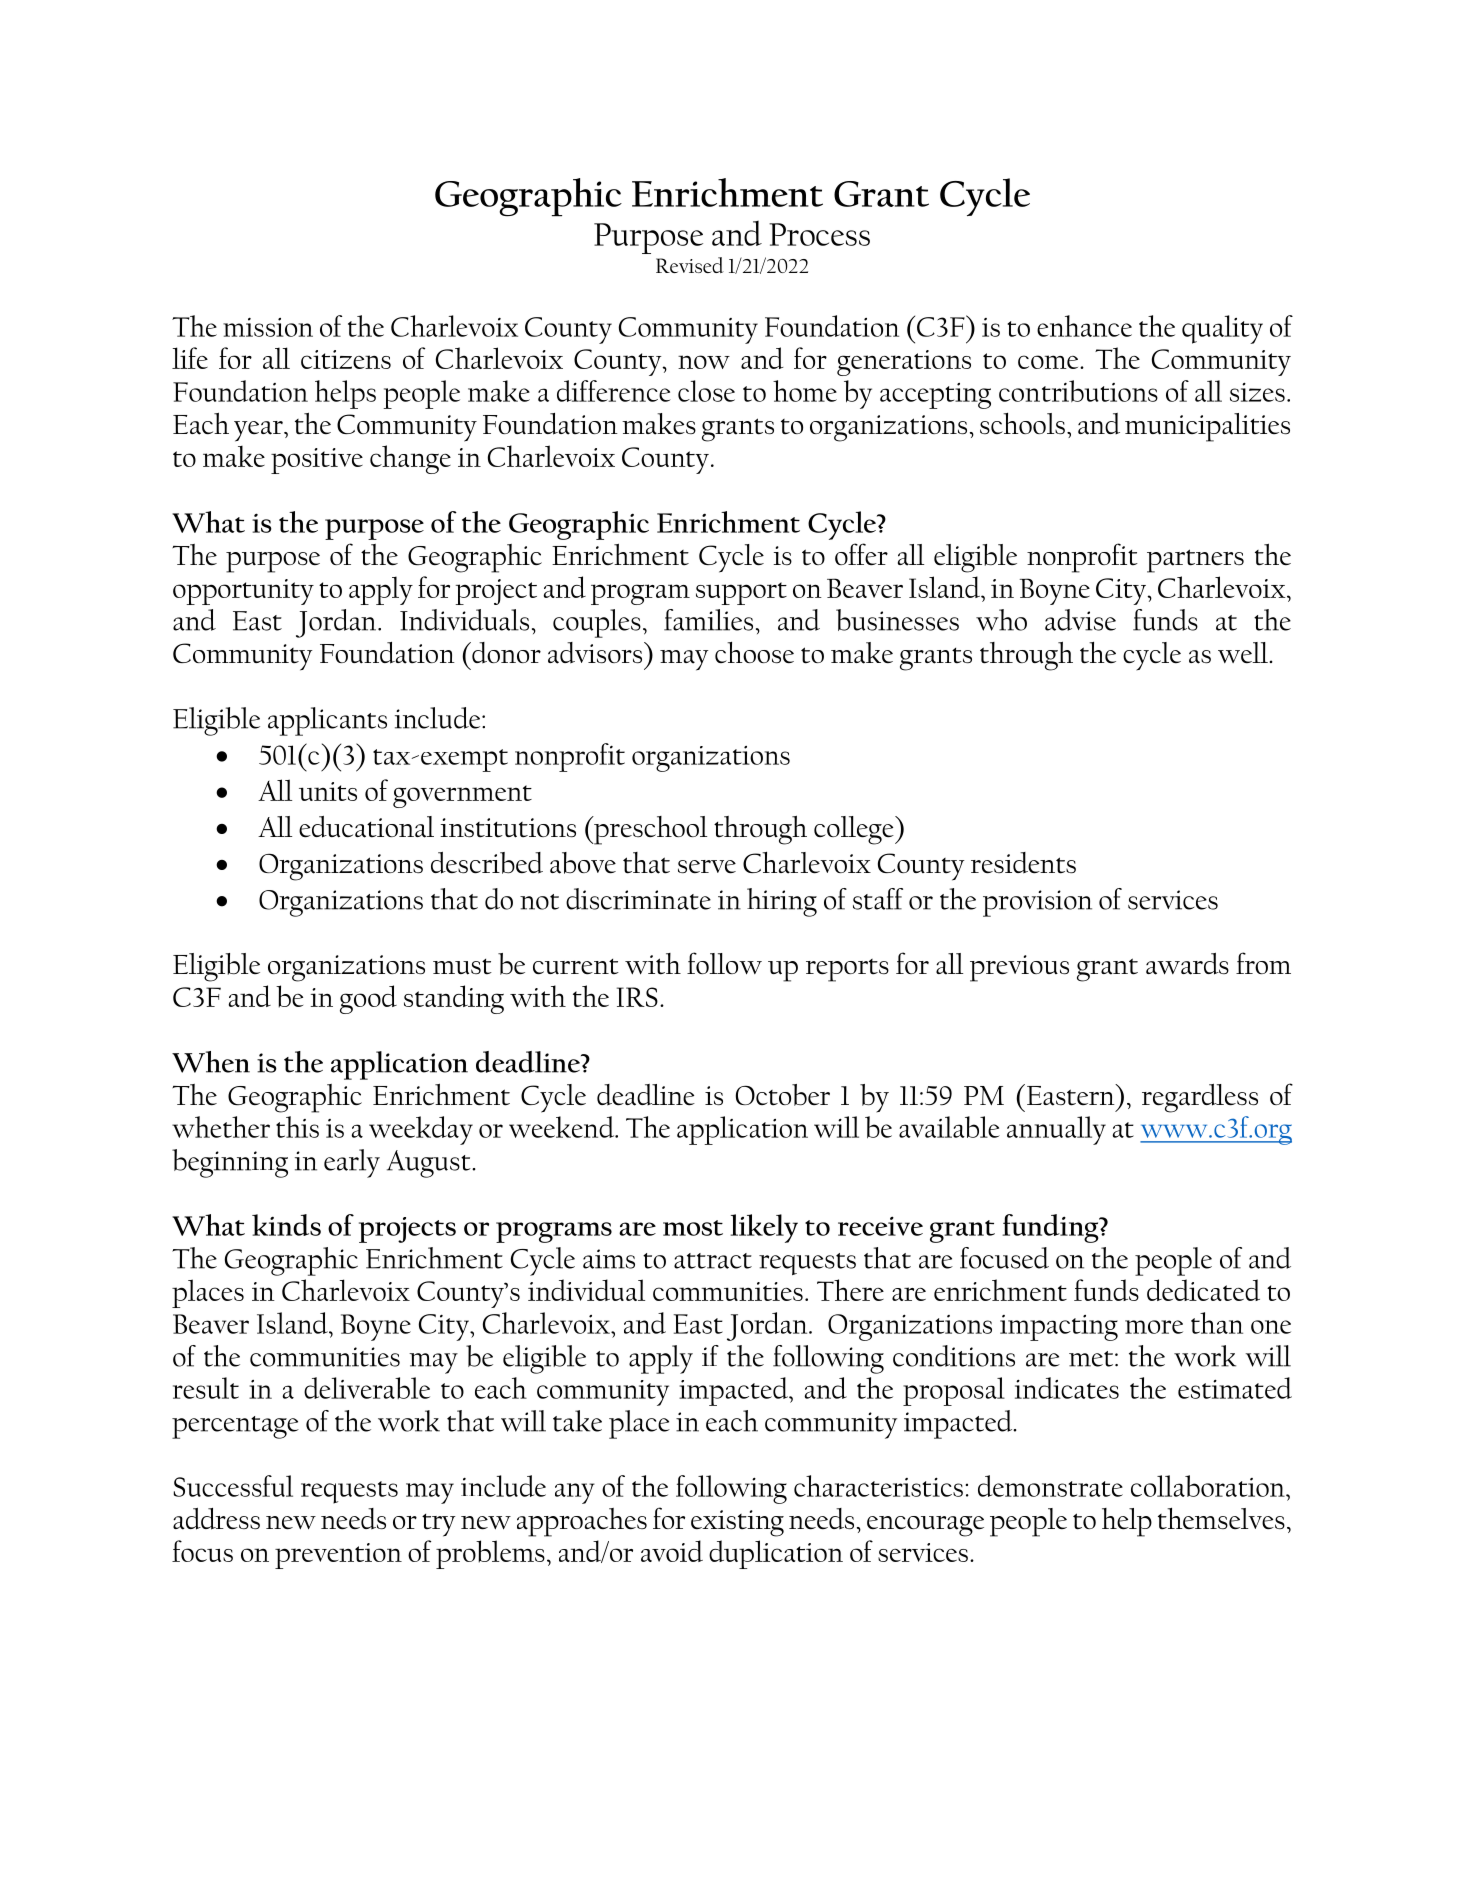 The image size is (1464, 1894). What do you see at coordinates (286, 1225) in the screenshot?
I see `kinds` at bounding box center [286, 1225].
